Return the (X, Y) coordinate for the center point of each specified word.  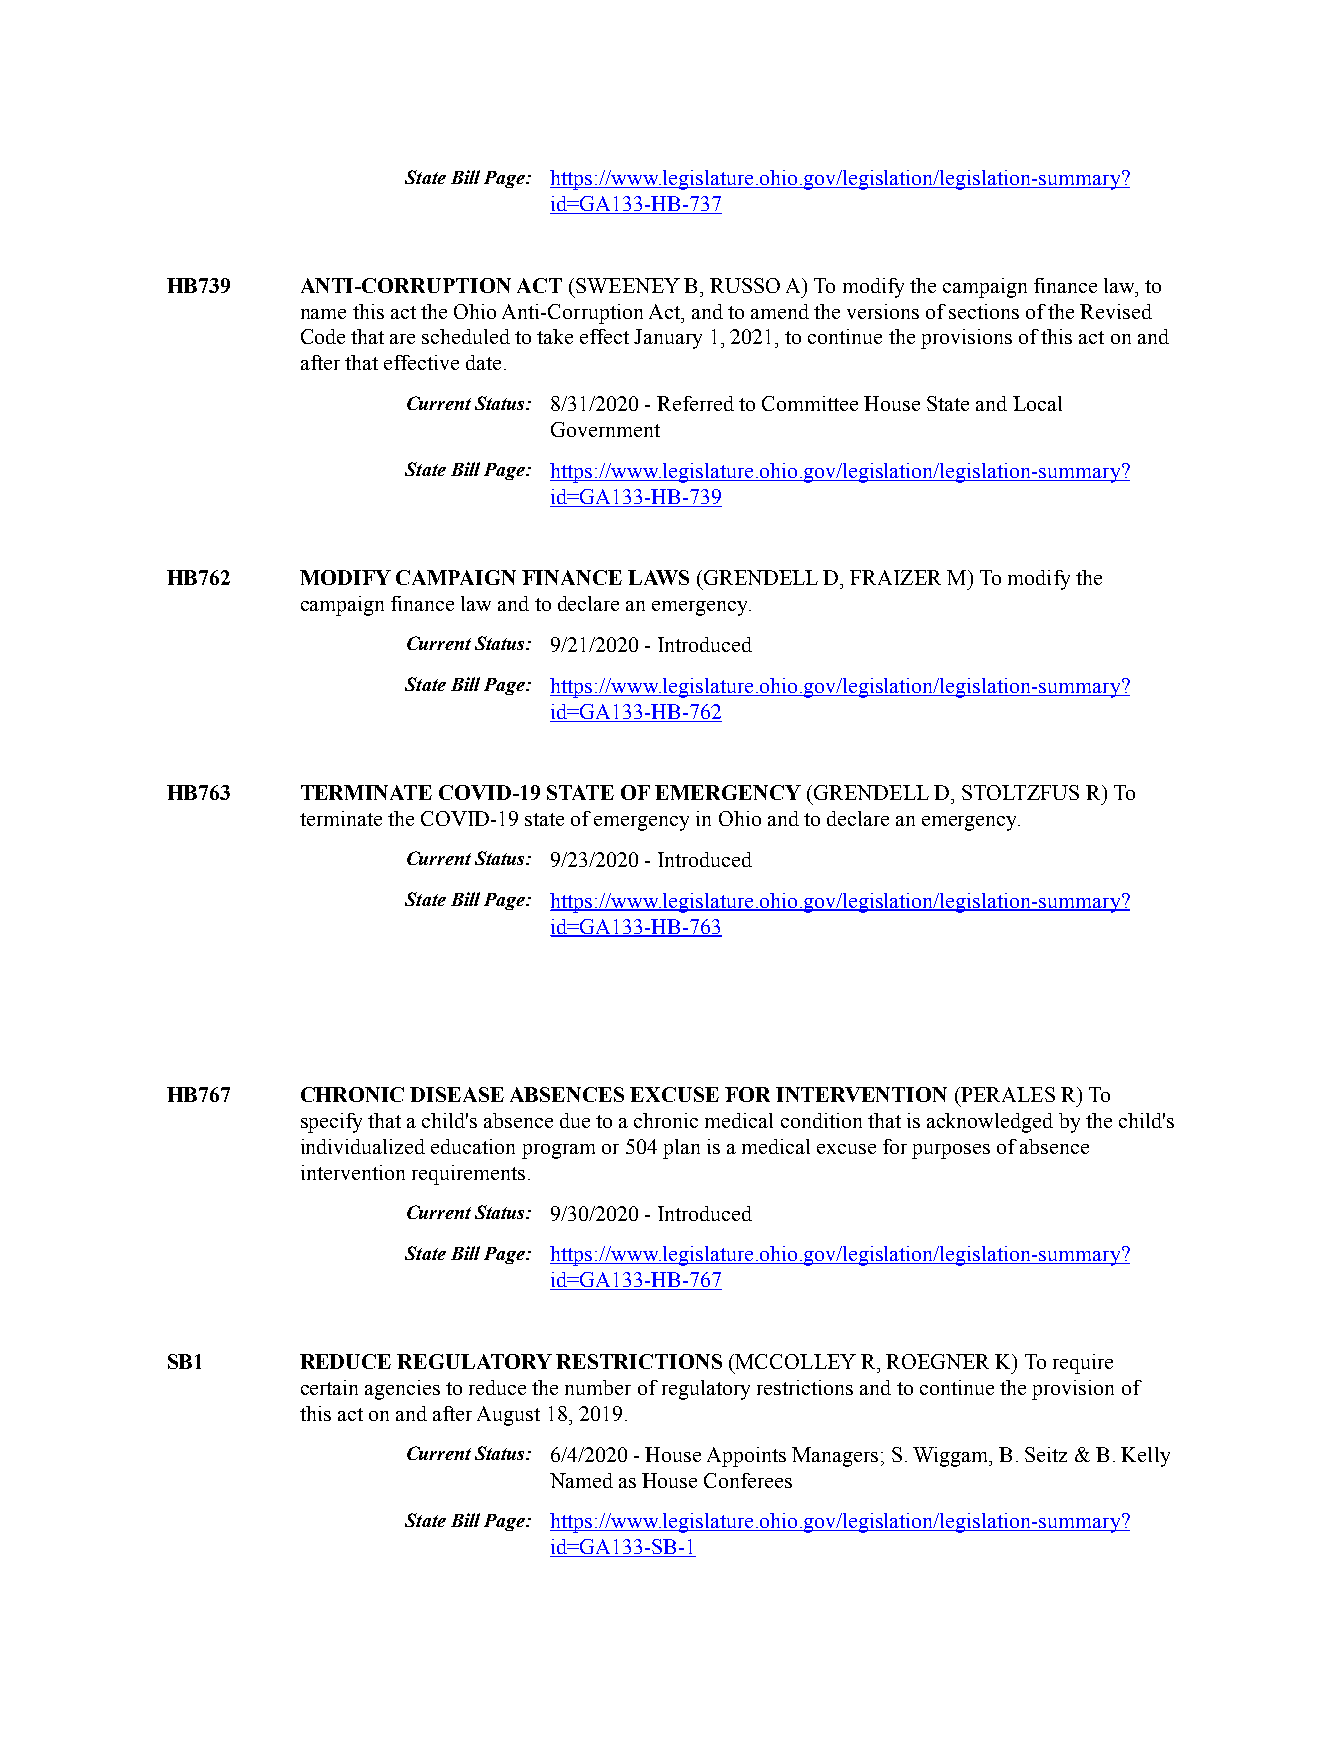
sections (984, 311)
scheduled (466, 336)
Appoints (746, 1457)
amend (780, 311)
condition (821, 1120)
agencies (402, 1390)
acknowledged (990, 1123)
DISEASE (457, 1094)
